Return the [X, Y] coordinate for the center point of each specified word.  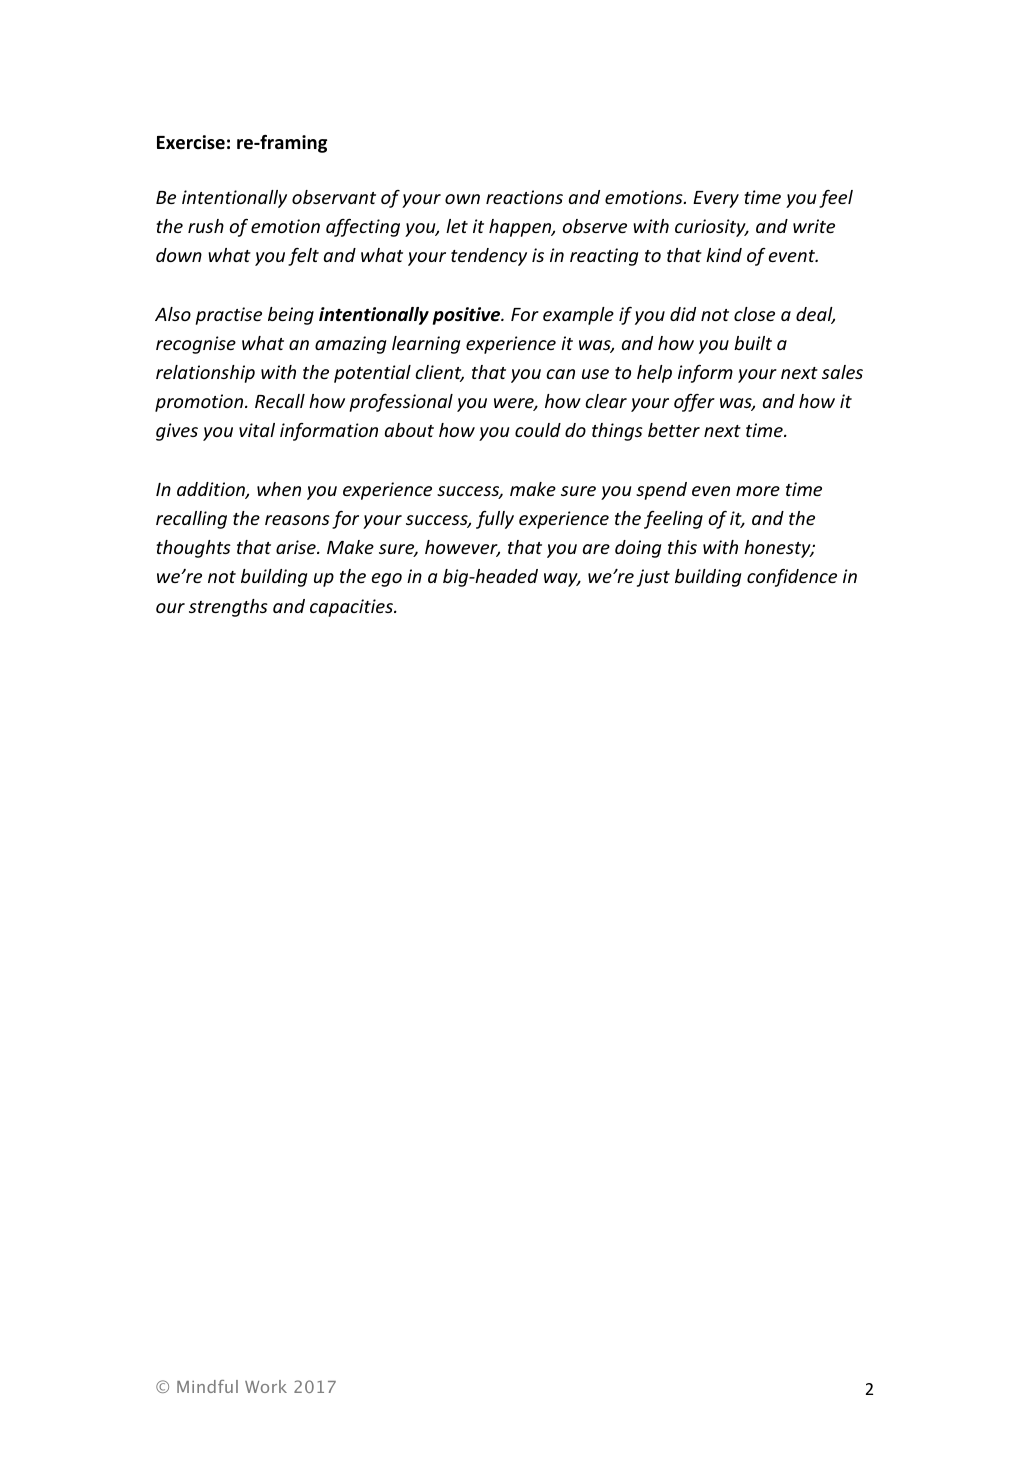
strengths [228, 608]
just [653, 578]
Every [716, 199]
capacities [352, 608]
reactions [524, 197]
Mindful [207, 1386]
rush [206, 226]
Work [266, 1386]
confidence [792, 577]
